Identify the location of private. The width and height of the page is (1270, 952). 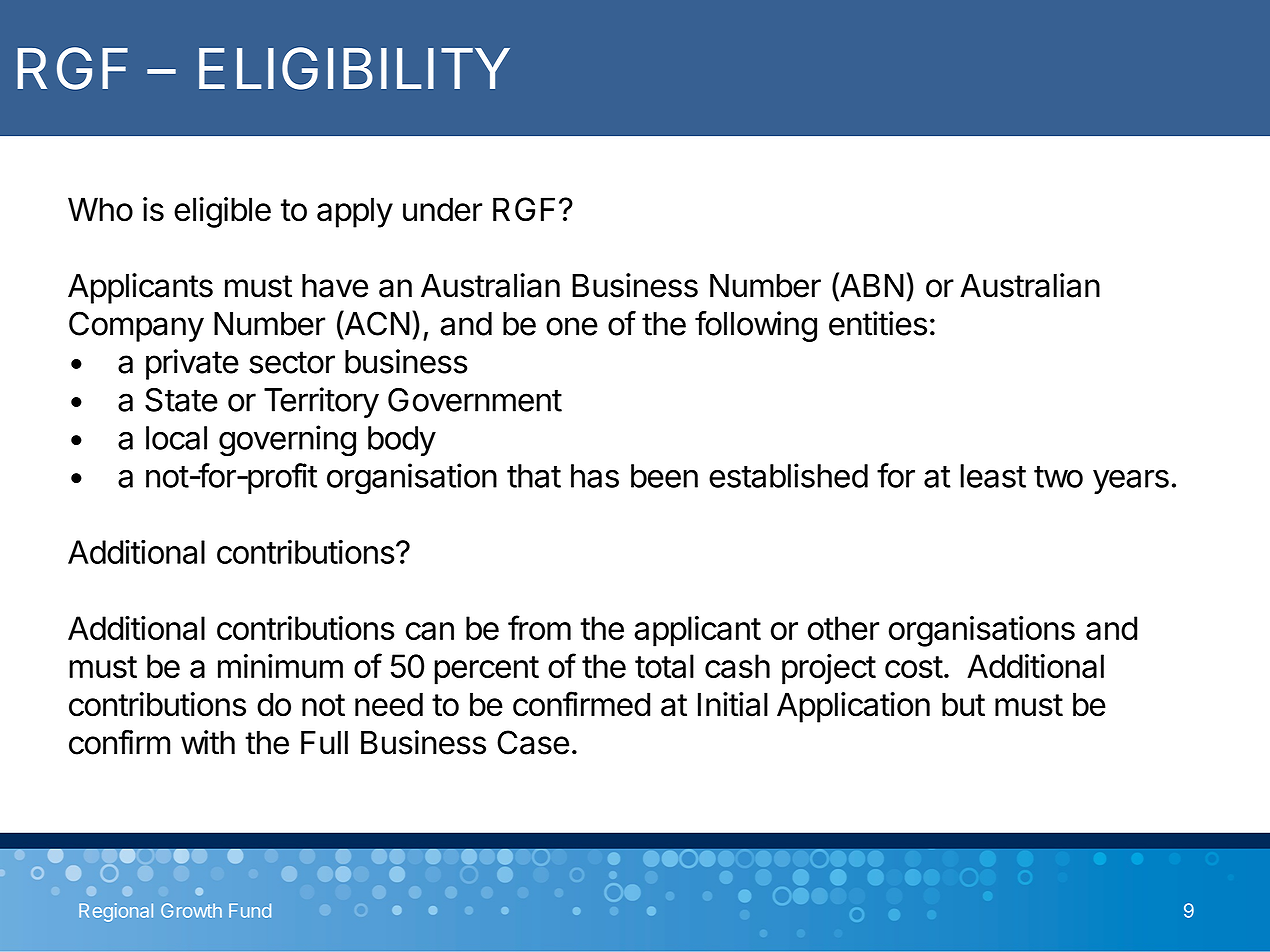
(192, 364).
